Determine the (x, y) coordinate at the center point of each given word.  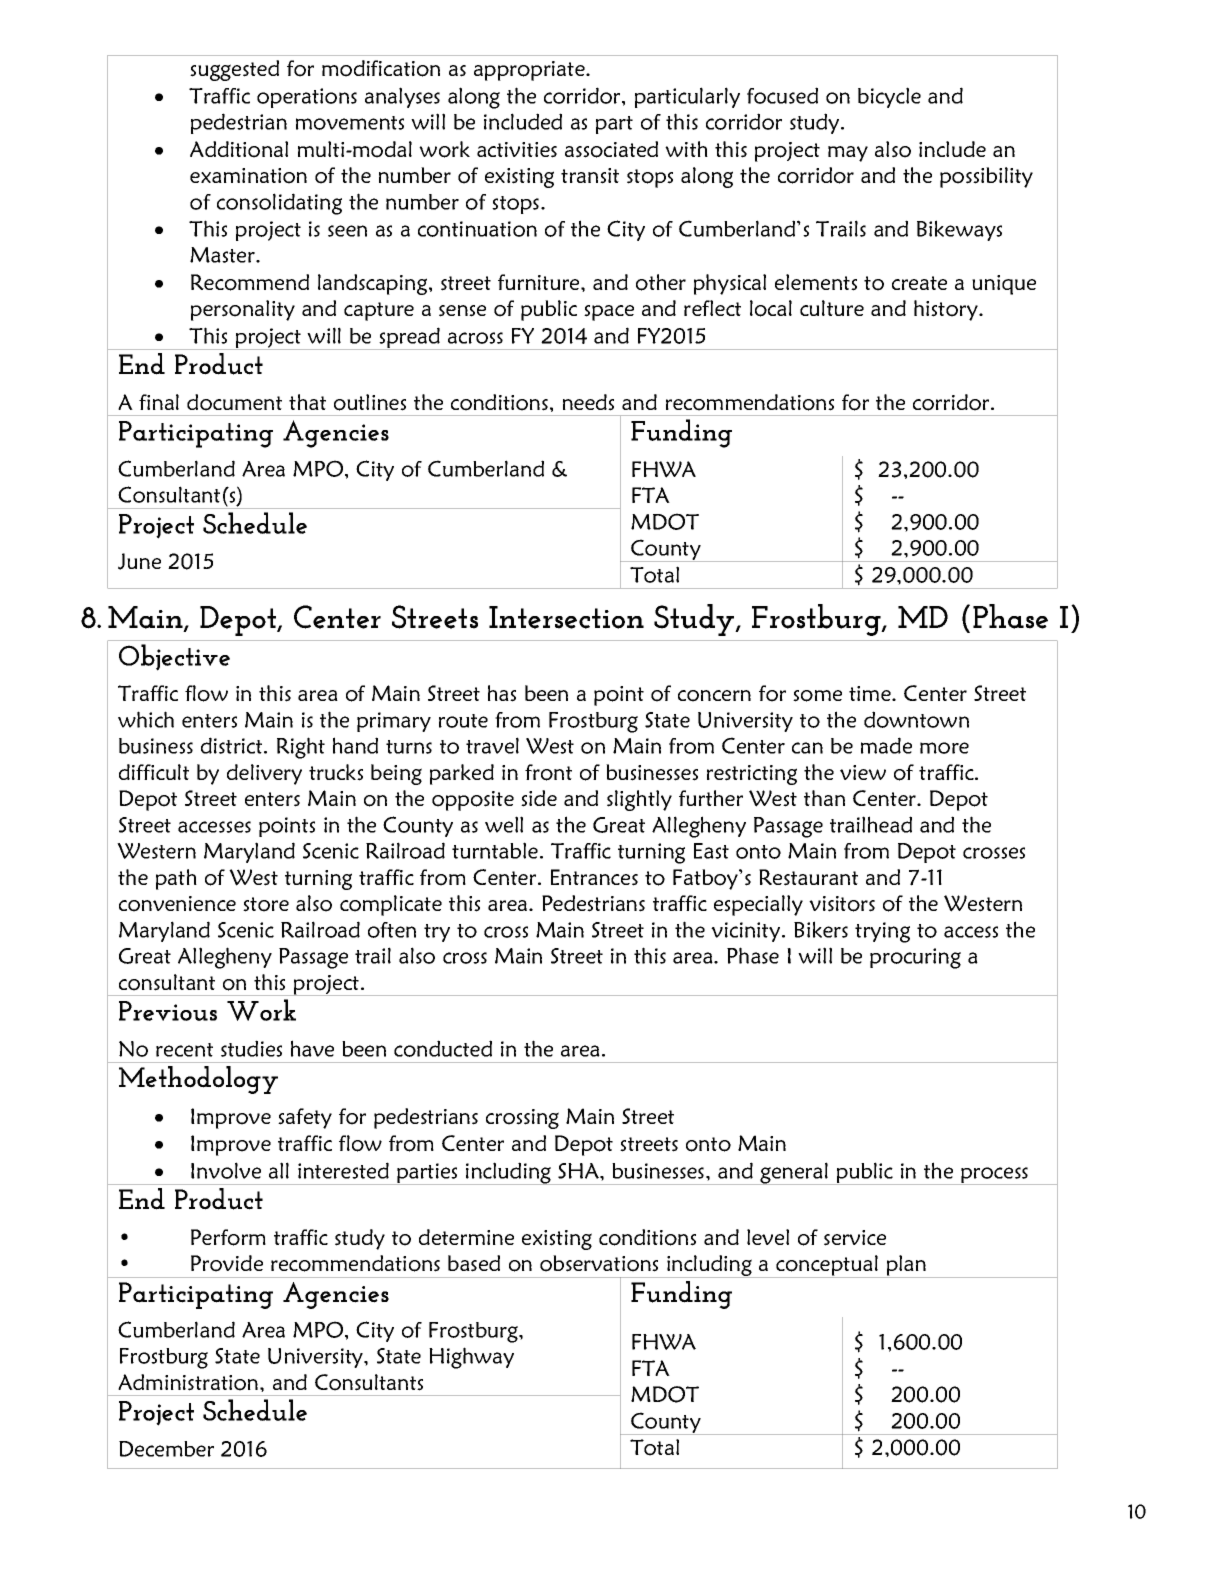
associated (611, 149)
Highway (471, 1358)
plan (906, 1266)
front (548, 772)
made (886, 745)
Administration (189, 1382)
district (233, 745)
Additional (239, 149)
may (848, 154)
